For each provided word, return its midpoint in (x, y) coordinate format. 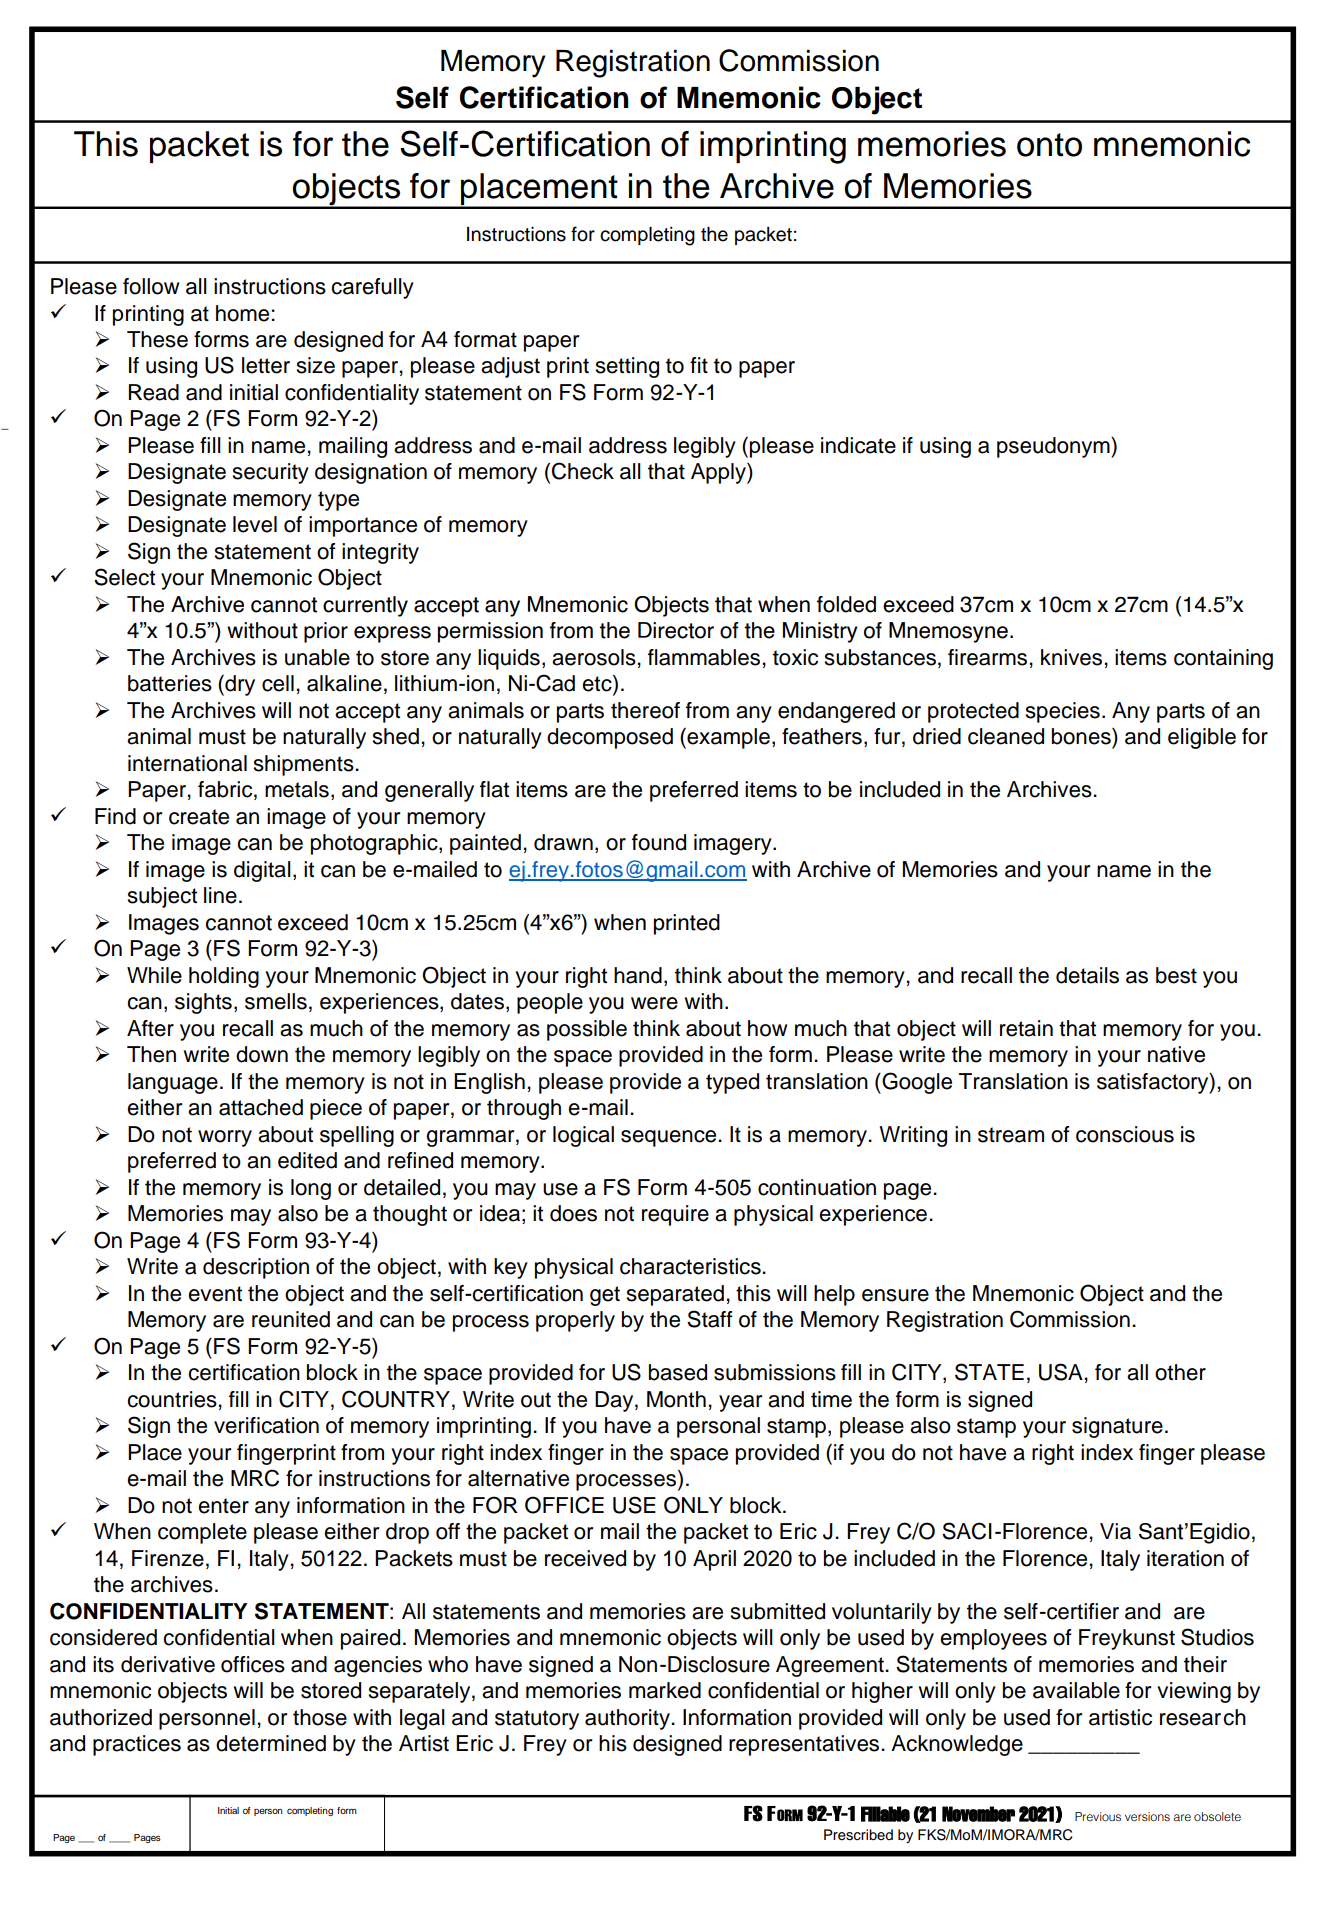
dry (239, 685)
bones (1082, 736)
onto (1049, 145)
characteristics (691, 1266)
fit (699, 365)
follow (151, 286)
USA (1061, 1372)
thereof (645, 710)
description (256, 1268)
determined (271, 1743)
